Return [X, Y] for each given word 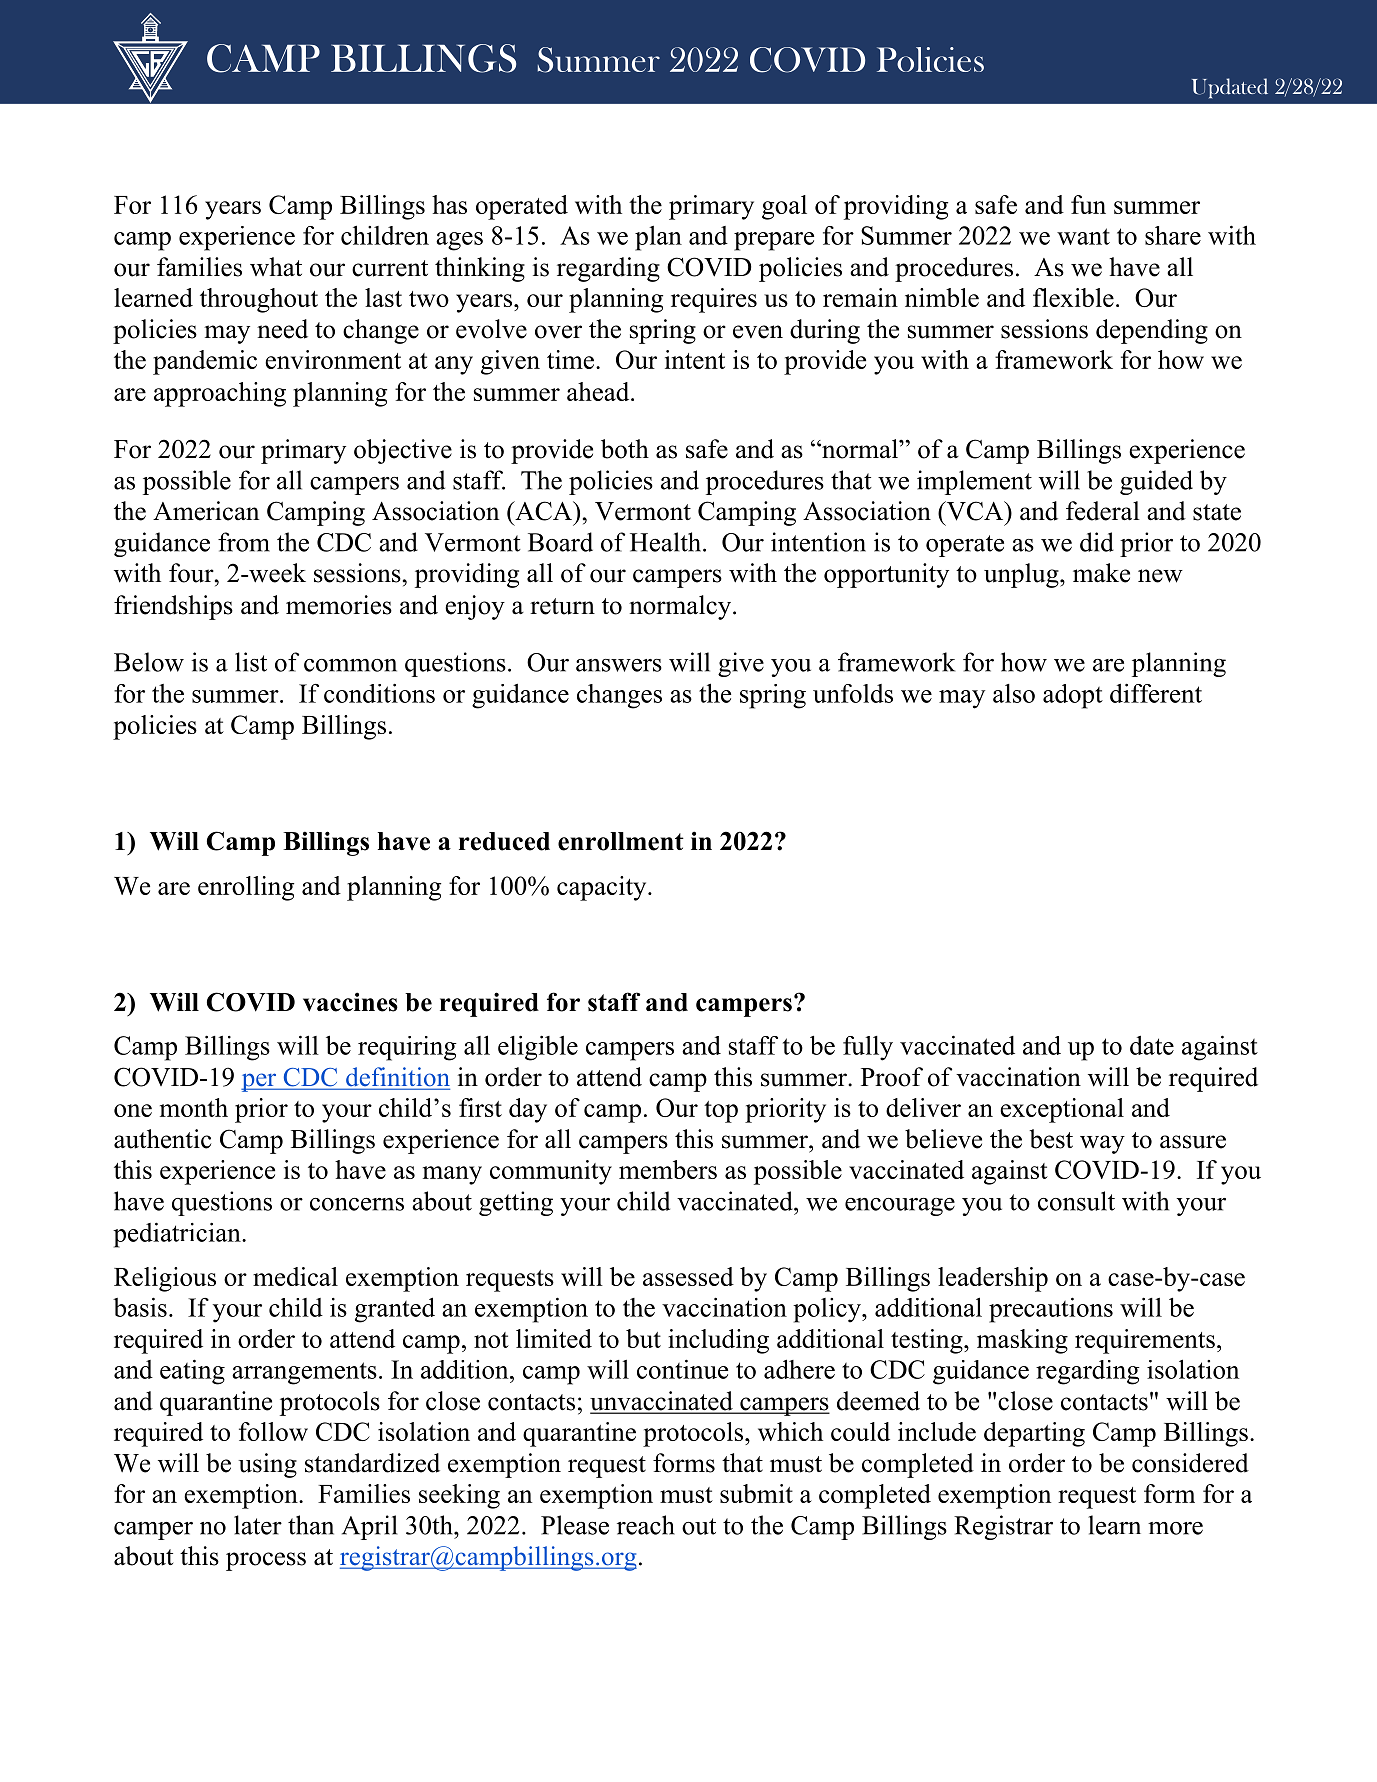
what [276, 267]
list [251, 662]
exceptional [1062, 1110]
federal [1103, 511]
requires [714, 300]
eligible [538, 1048]
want [1083, 236]
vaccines [350, 1002]
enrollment [621, 841]
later [258, 1525]
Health [667, 542]
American [206, 511]
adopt [1073, 696]
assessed [688, 1276]
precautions [1051, 1310]
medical [295, 1276]
